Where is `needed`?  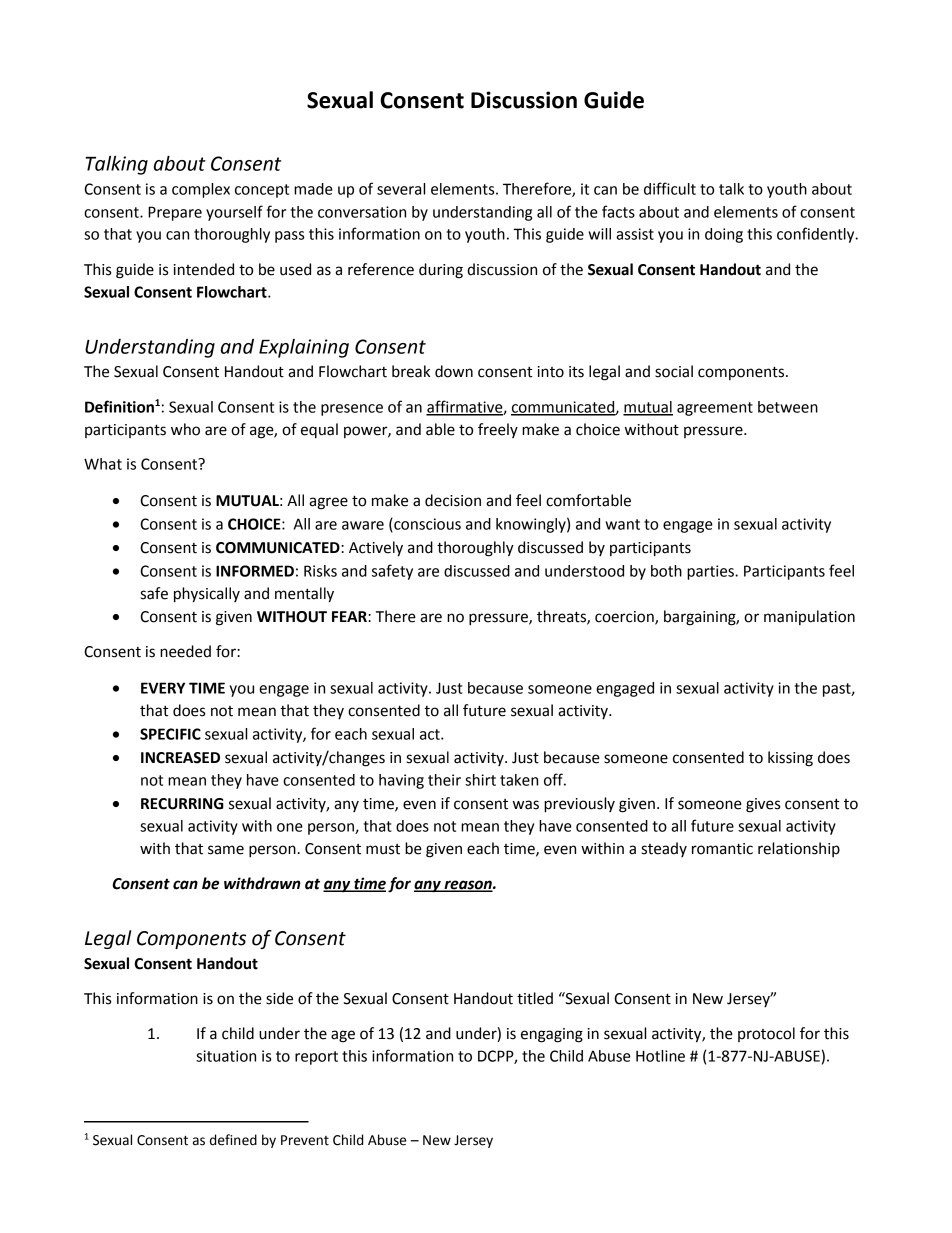
needed is located at coordinates (185, 651).
